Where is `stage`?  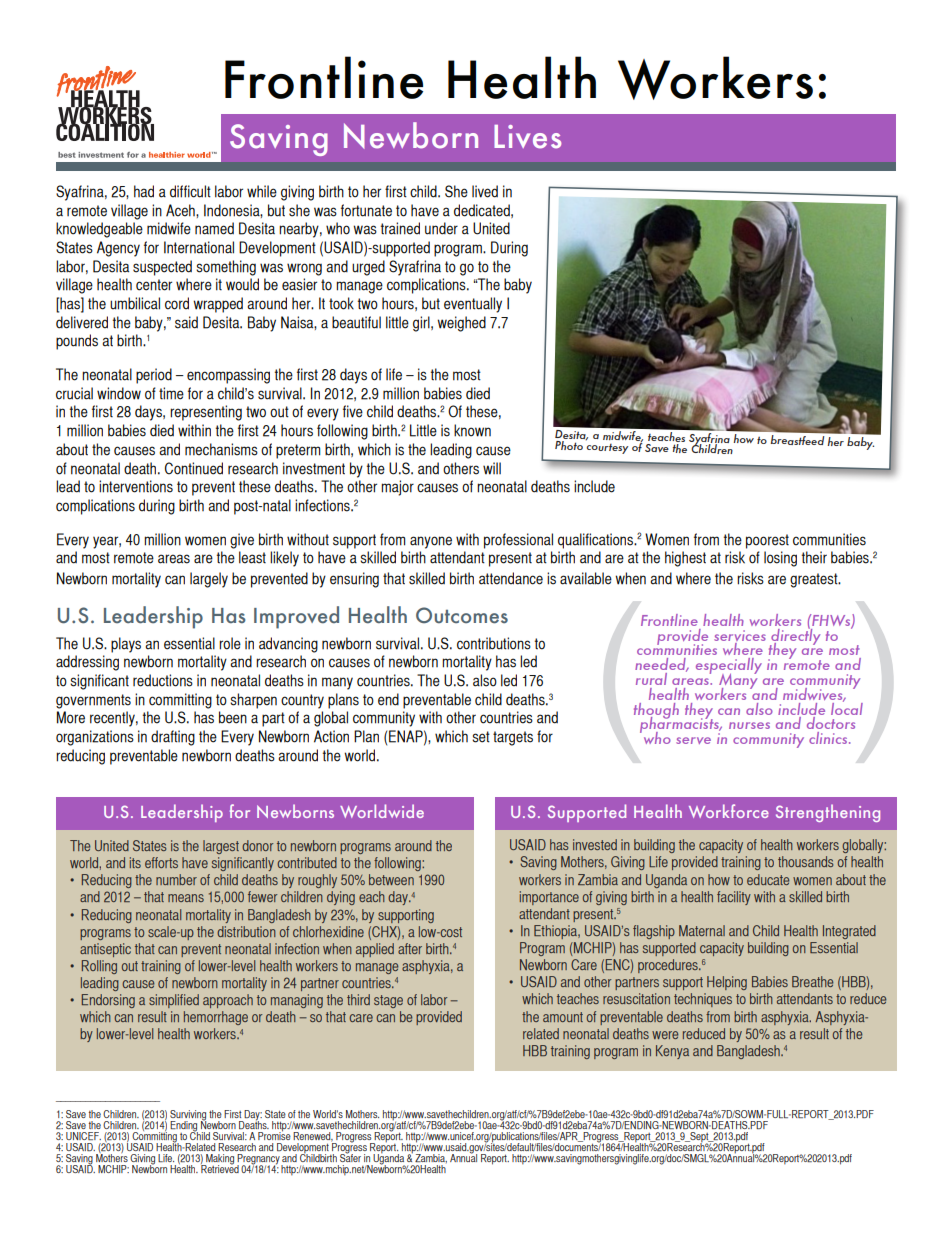 stage is located at coordinates (388, 1001).
